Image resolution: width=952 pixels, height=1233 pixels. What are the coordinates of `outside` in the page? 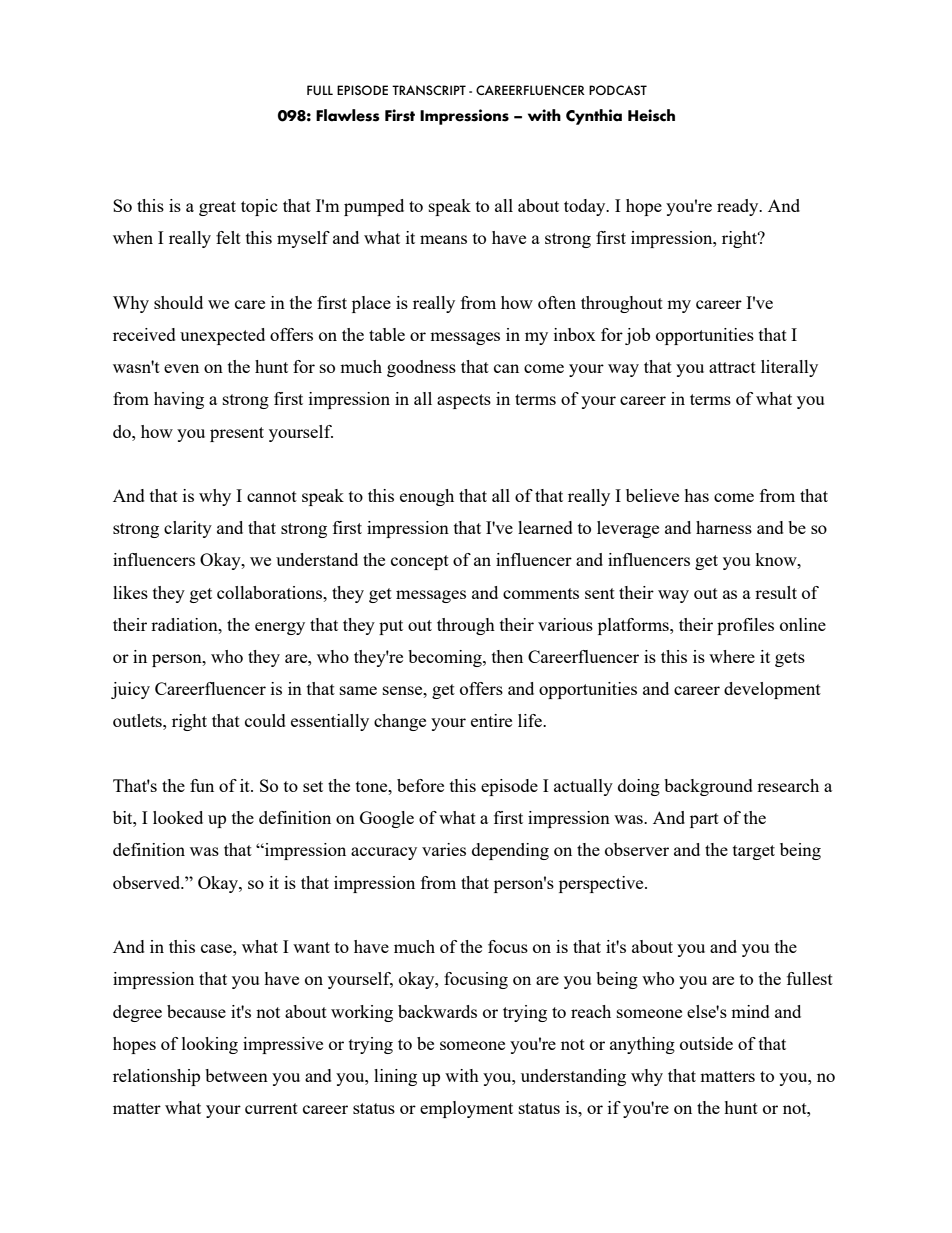 It's located at (706, 1043).
